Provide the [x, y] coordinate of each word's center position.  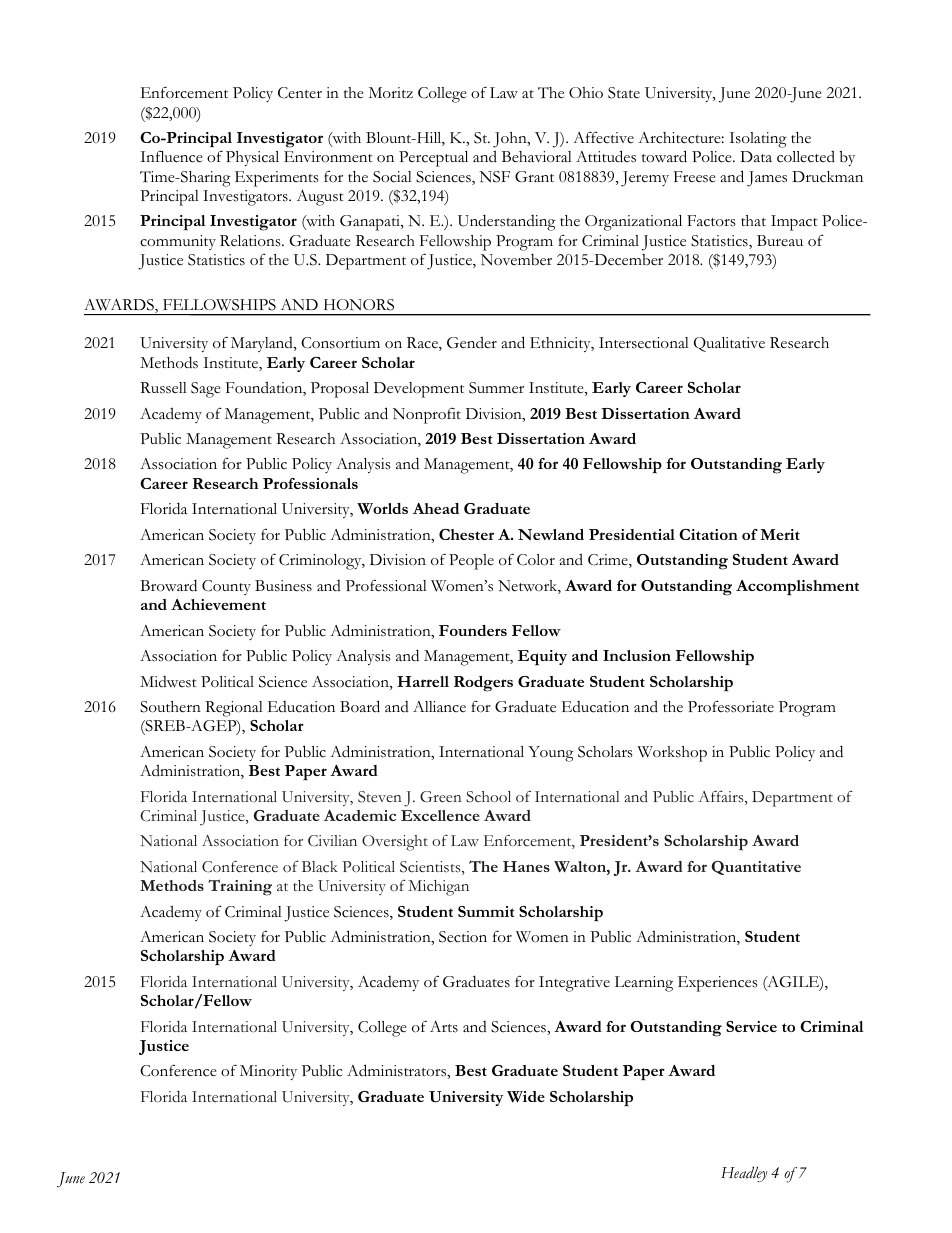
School [488, 797]
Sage [206, 390]
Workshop [672, 754]
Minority [268, 1072]
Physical [252, 158]
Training [240, 887]
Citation [708, 534]
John [511, 140]
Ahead [436, 508]
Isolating [758, 140]
